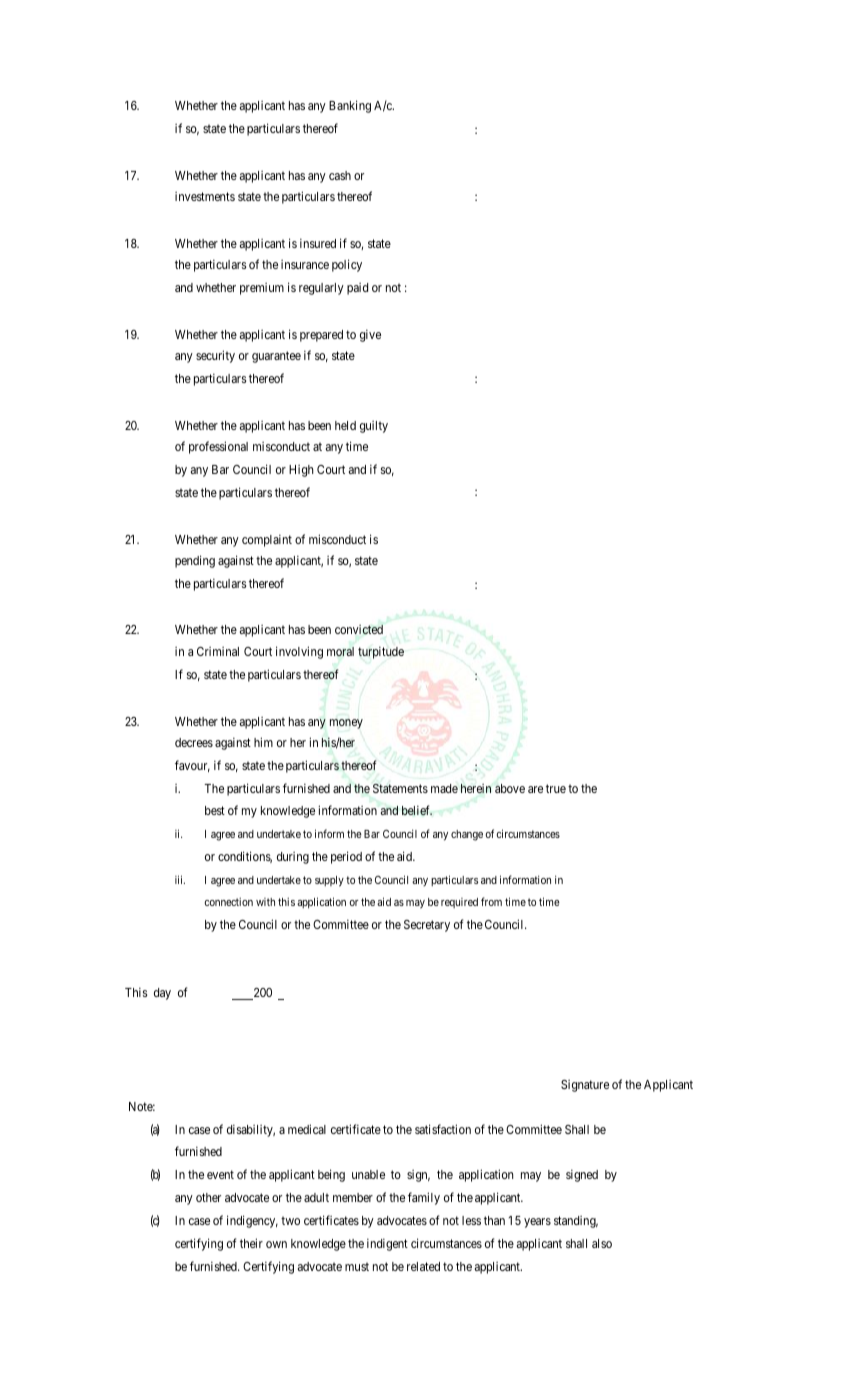 The height and width of the screenshot is (1400, 849). Describe the element at coordinates (340, 175) in the screenshot. I see `cash` at that location.
